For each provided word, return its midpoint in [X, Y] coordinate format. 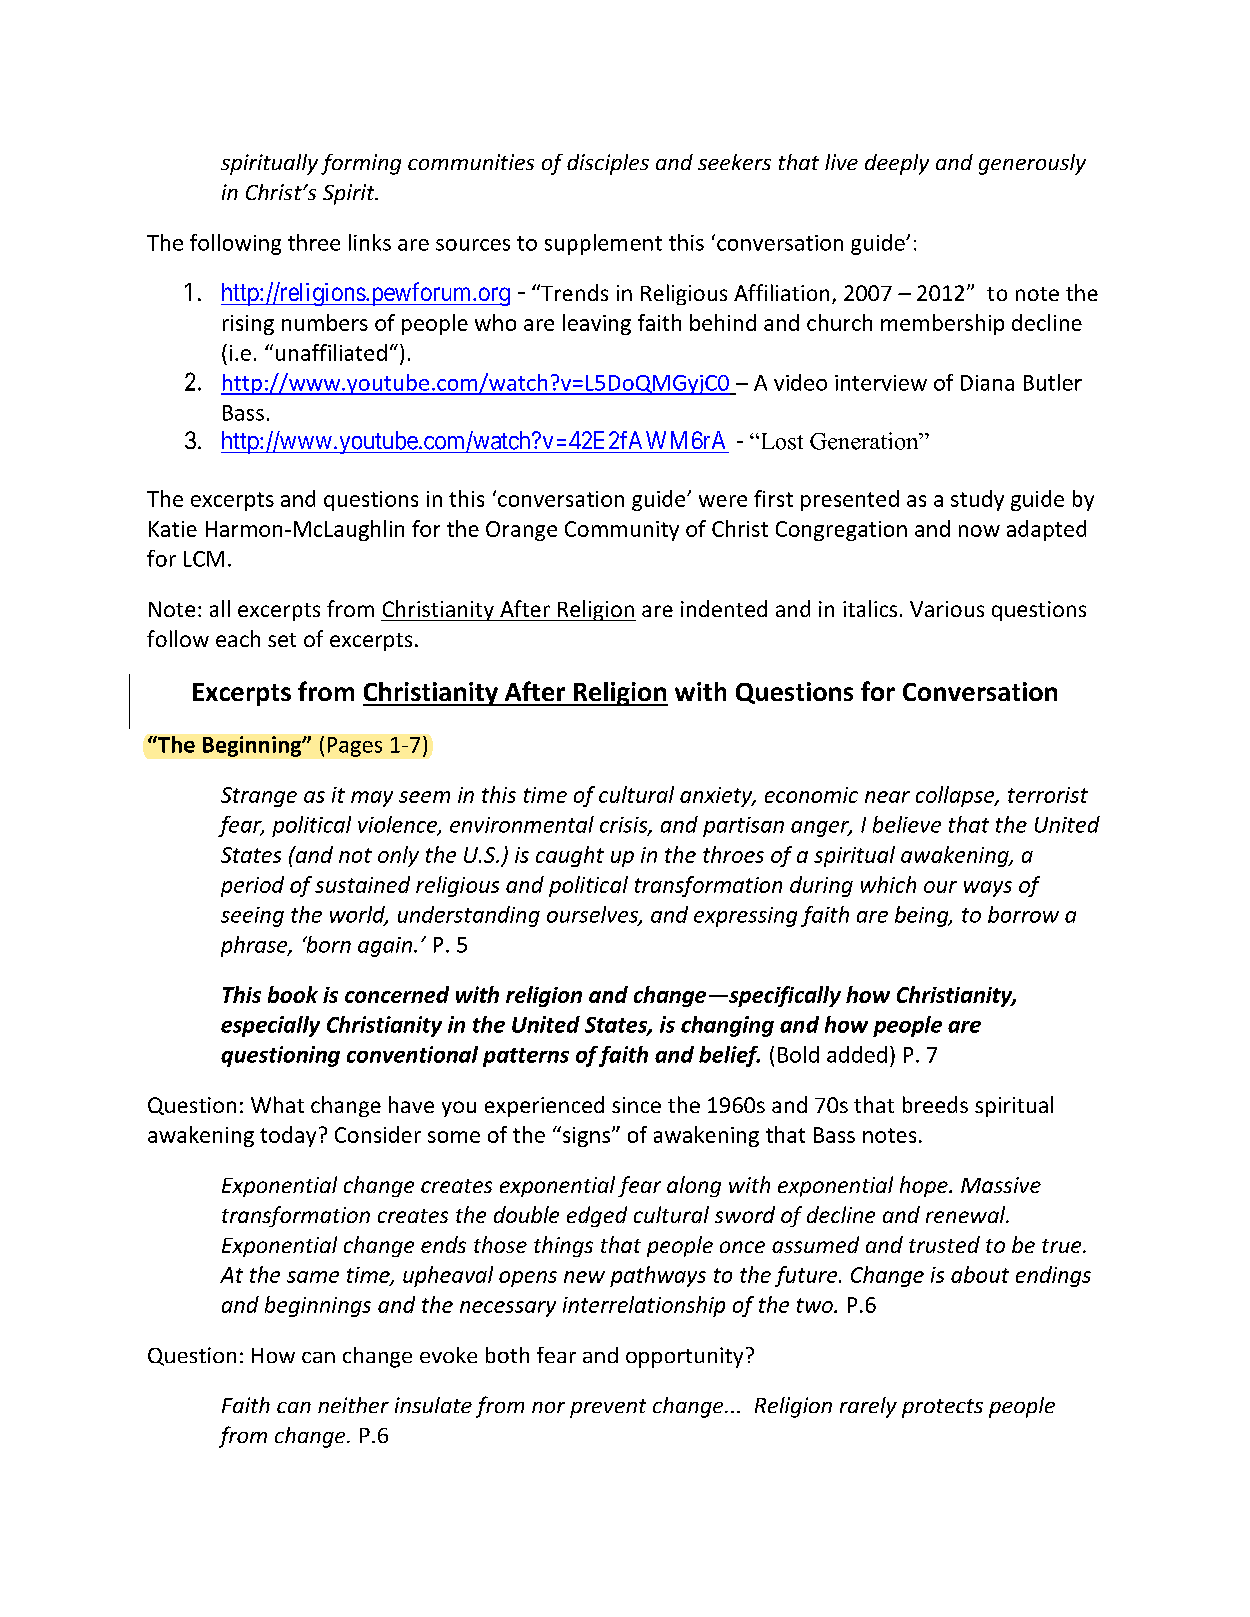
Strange [259, 797]
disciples [608, 164]
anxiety [717, 797]
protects [942, 1408]
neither [353, 1405]
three [314, 242]
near [887, 797]
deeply [897, 164]
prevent [608, 1408]
